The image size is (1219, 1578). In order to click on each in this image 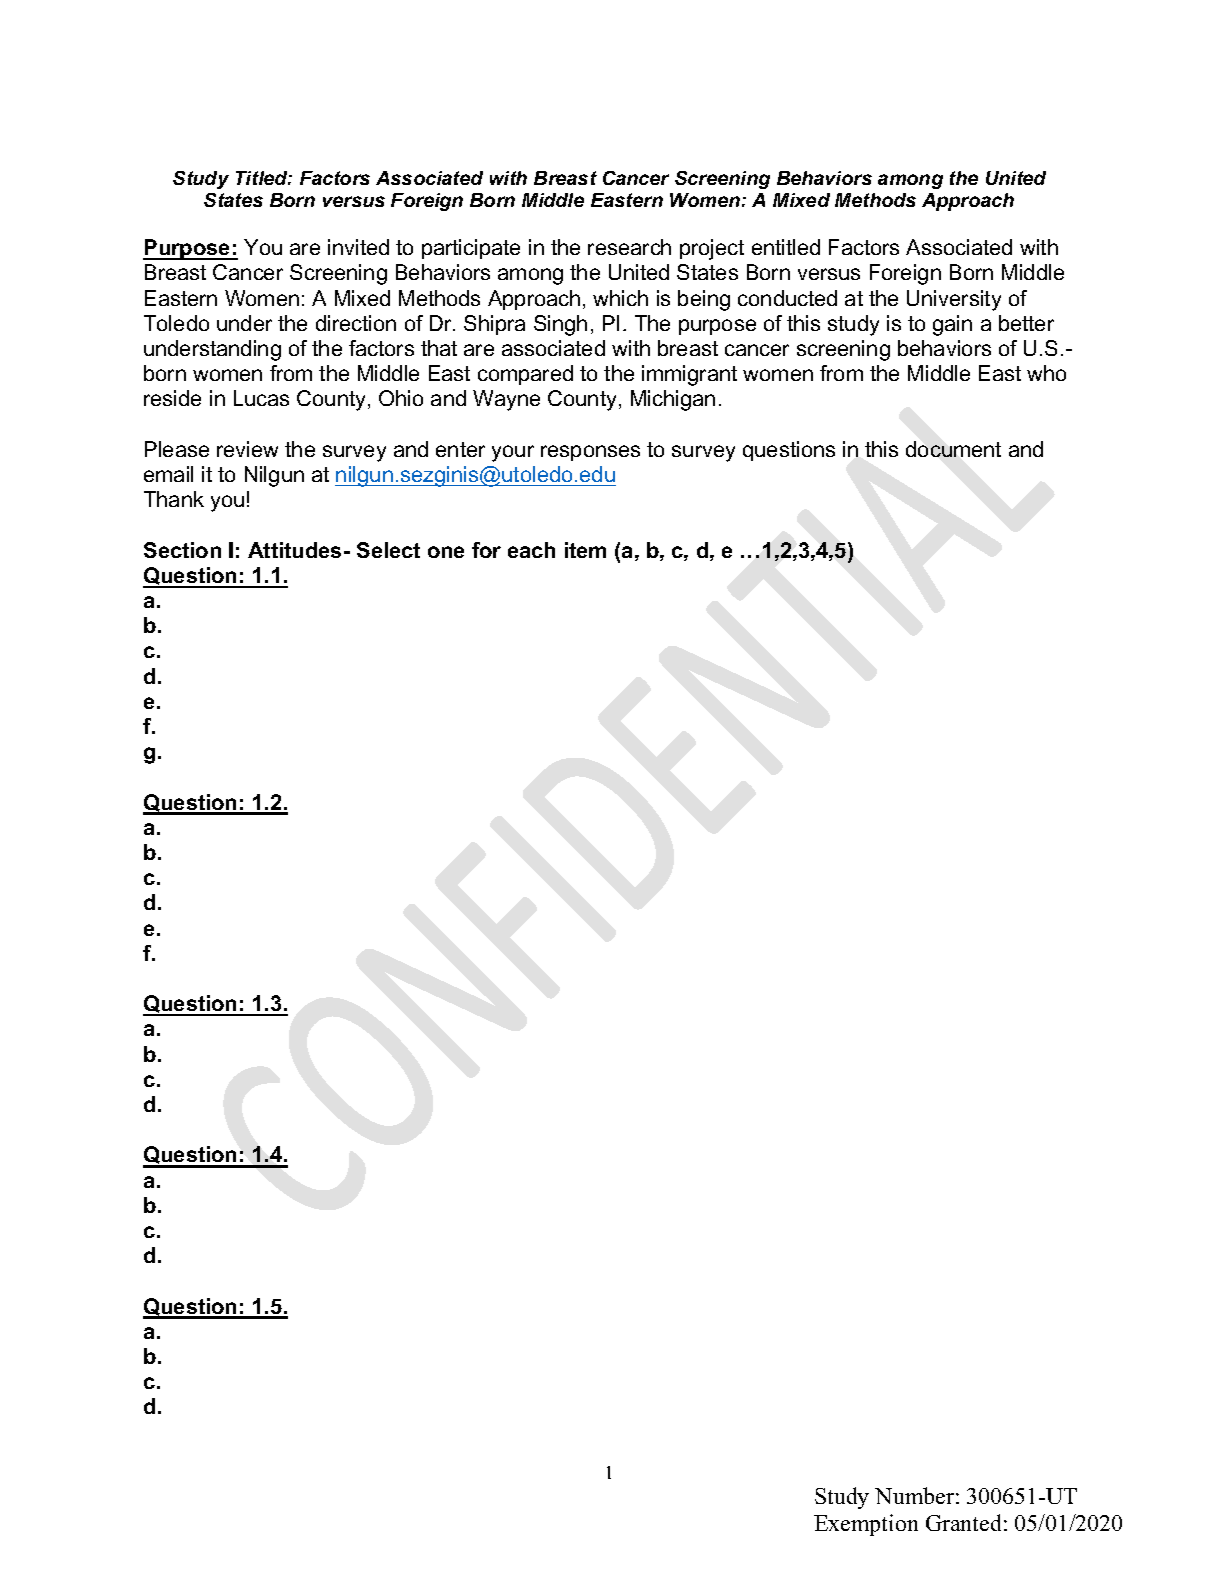, I will do `click(531, 550)`.
